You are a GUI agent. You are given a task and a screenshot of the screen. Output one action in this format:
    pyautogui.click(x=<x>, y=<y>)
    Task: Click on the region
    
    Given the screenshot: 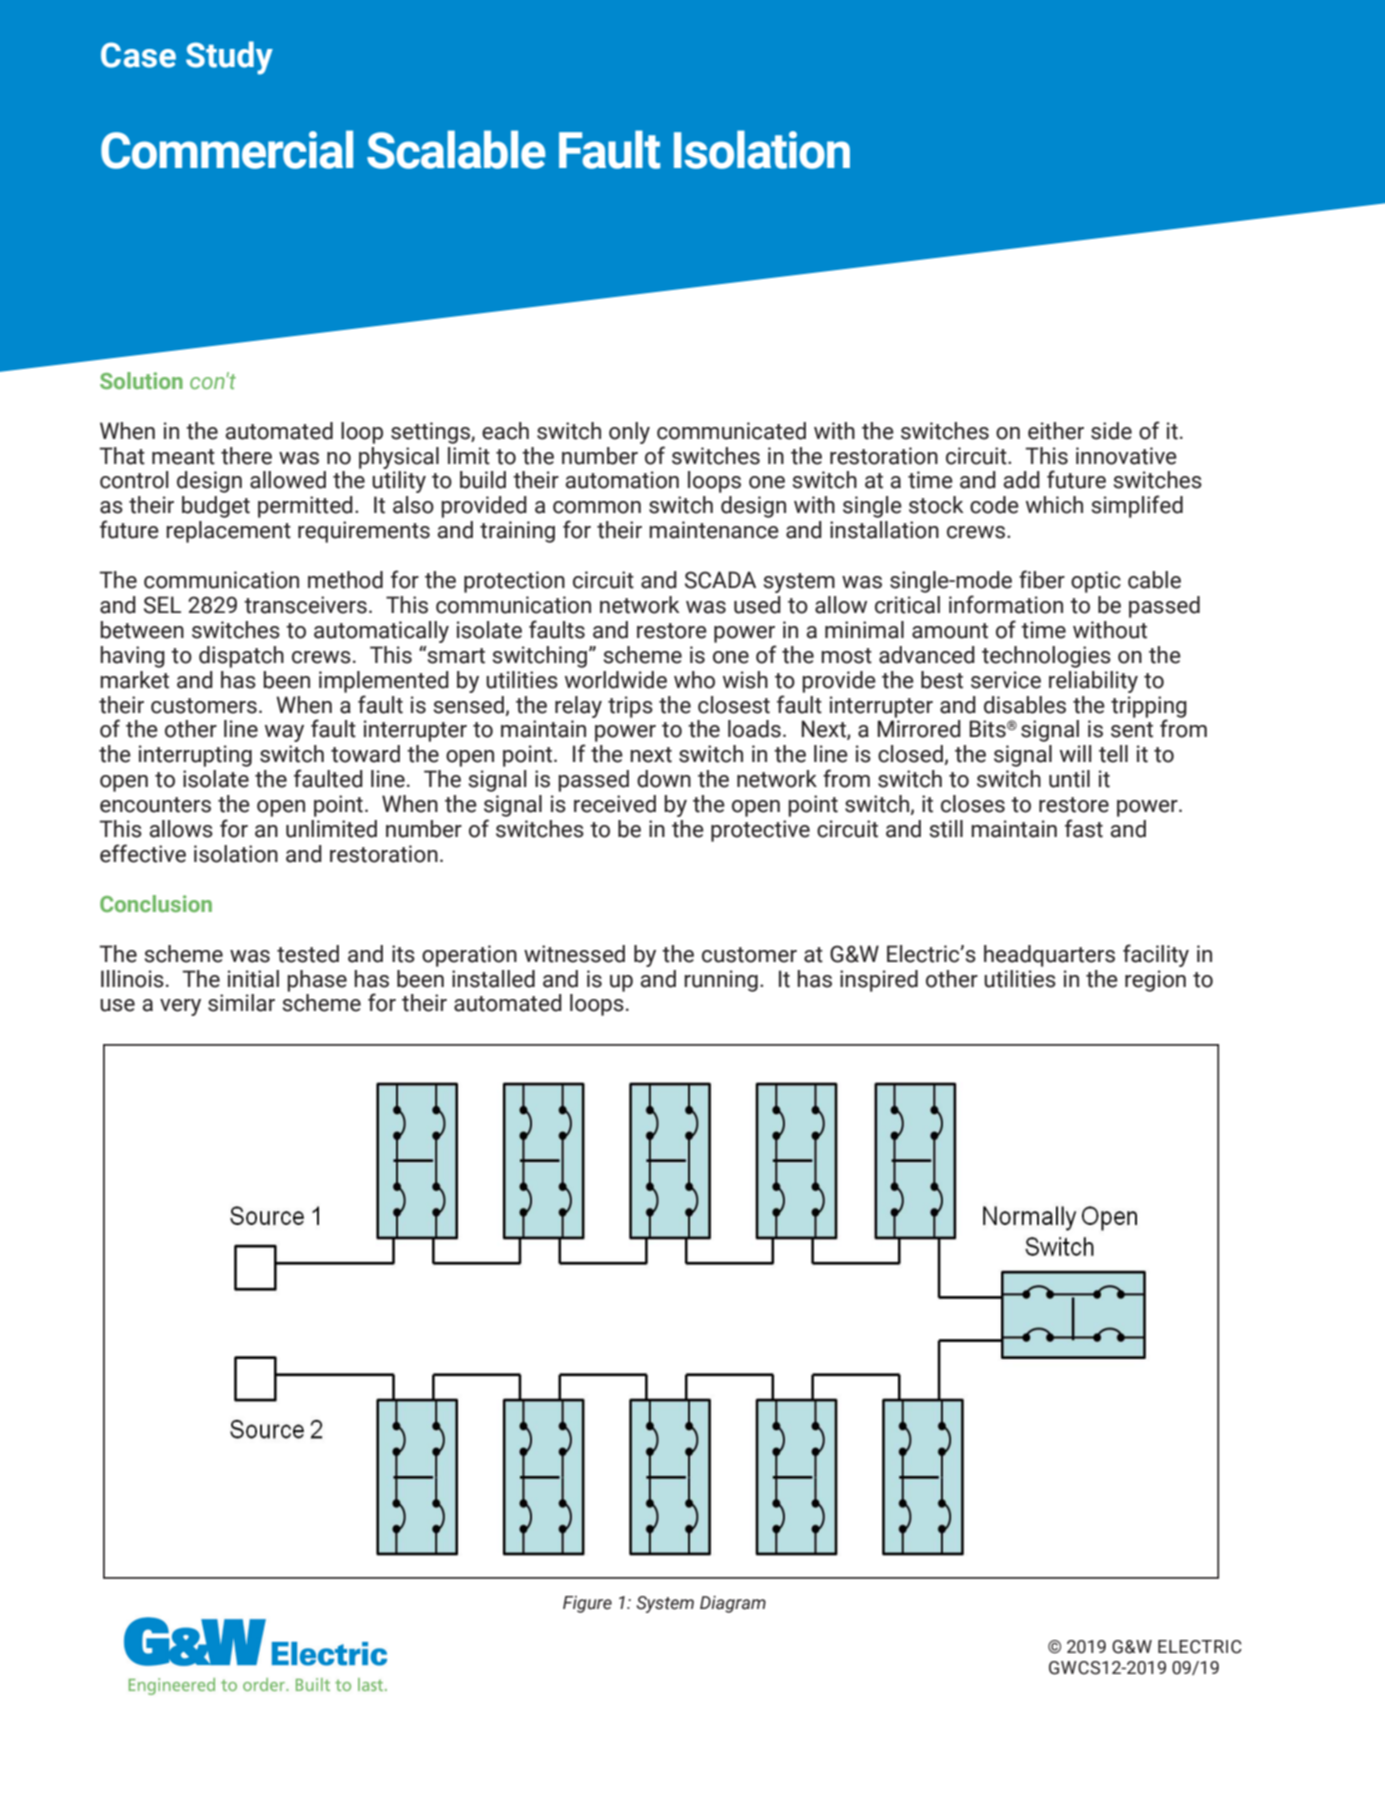 What is the action you would take?
    pyautogui.click(x=1155, y=981)
